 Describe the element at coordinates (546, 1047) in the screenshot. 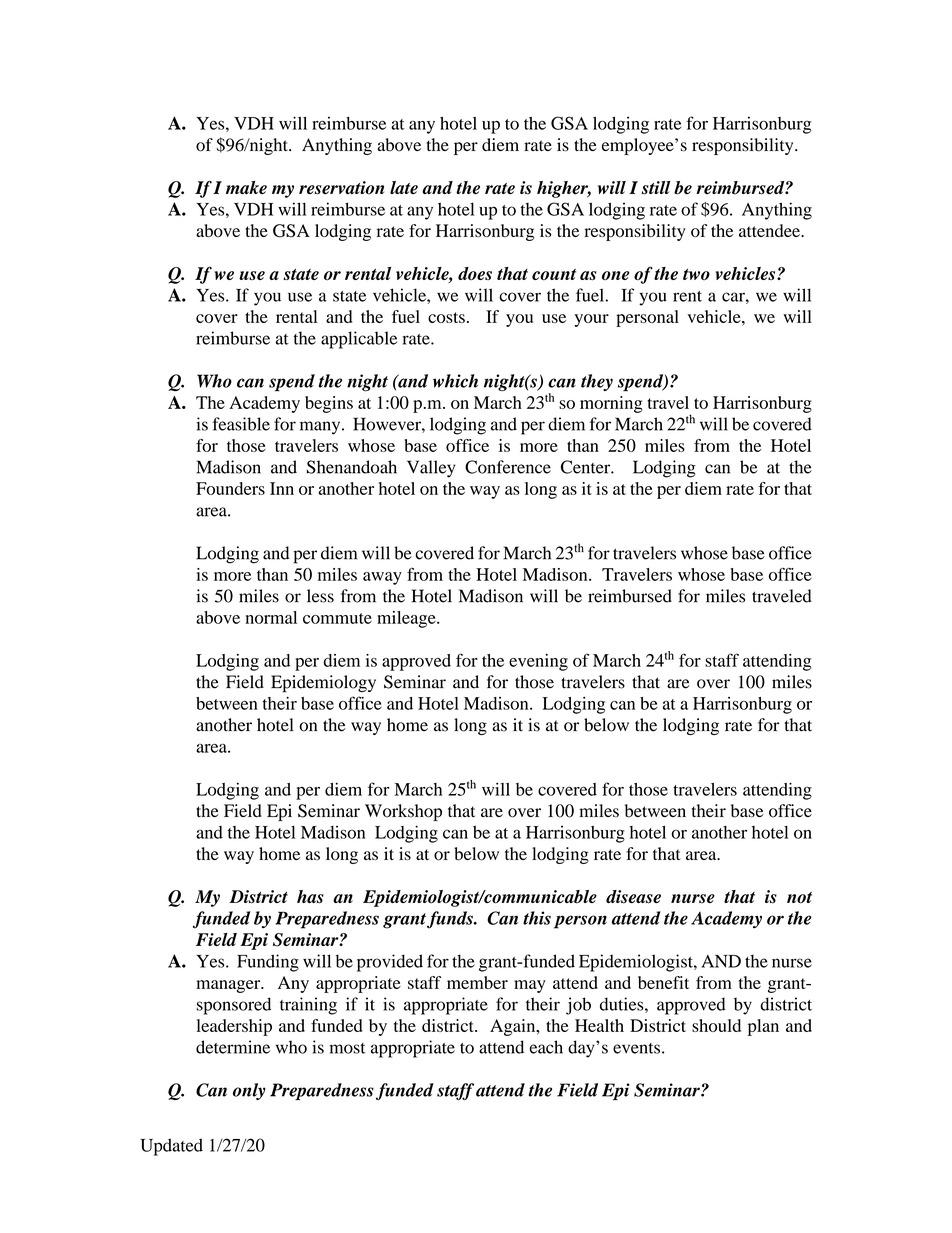

I see `each` at that location.
